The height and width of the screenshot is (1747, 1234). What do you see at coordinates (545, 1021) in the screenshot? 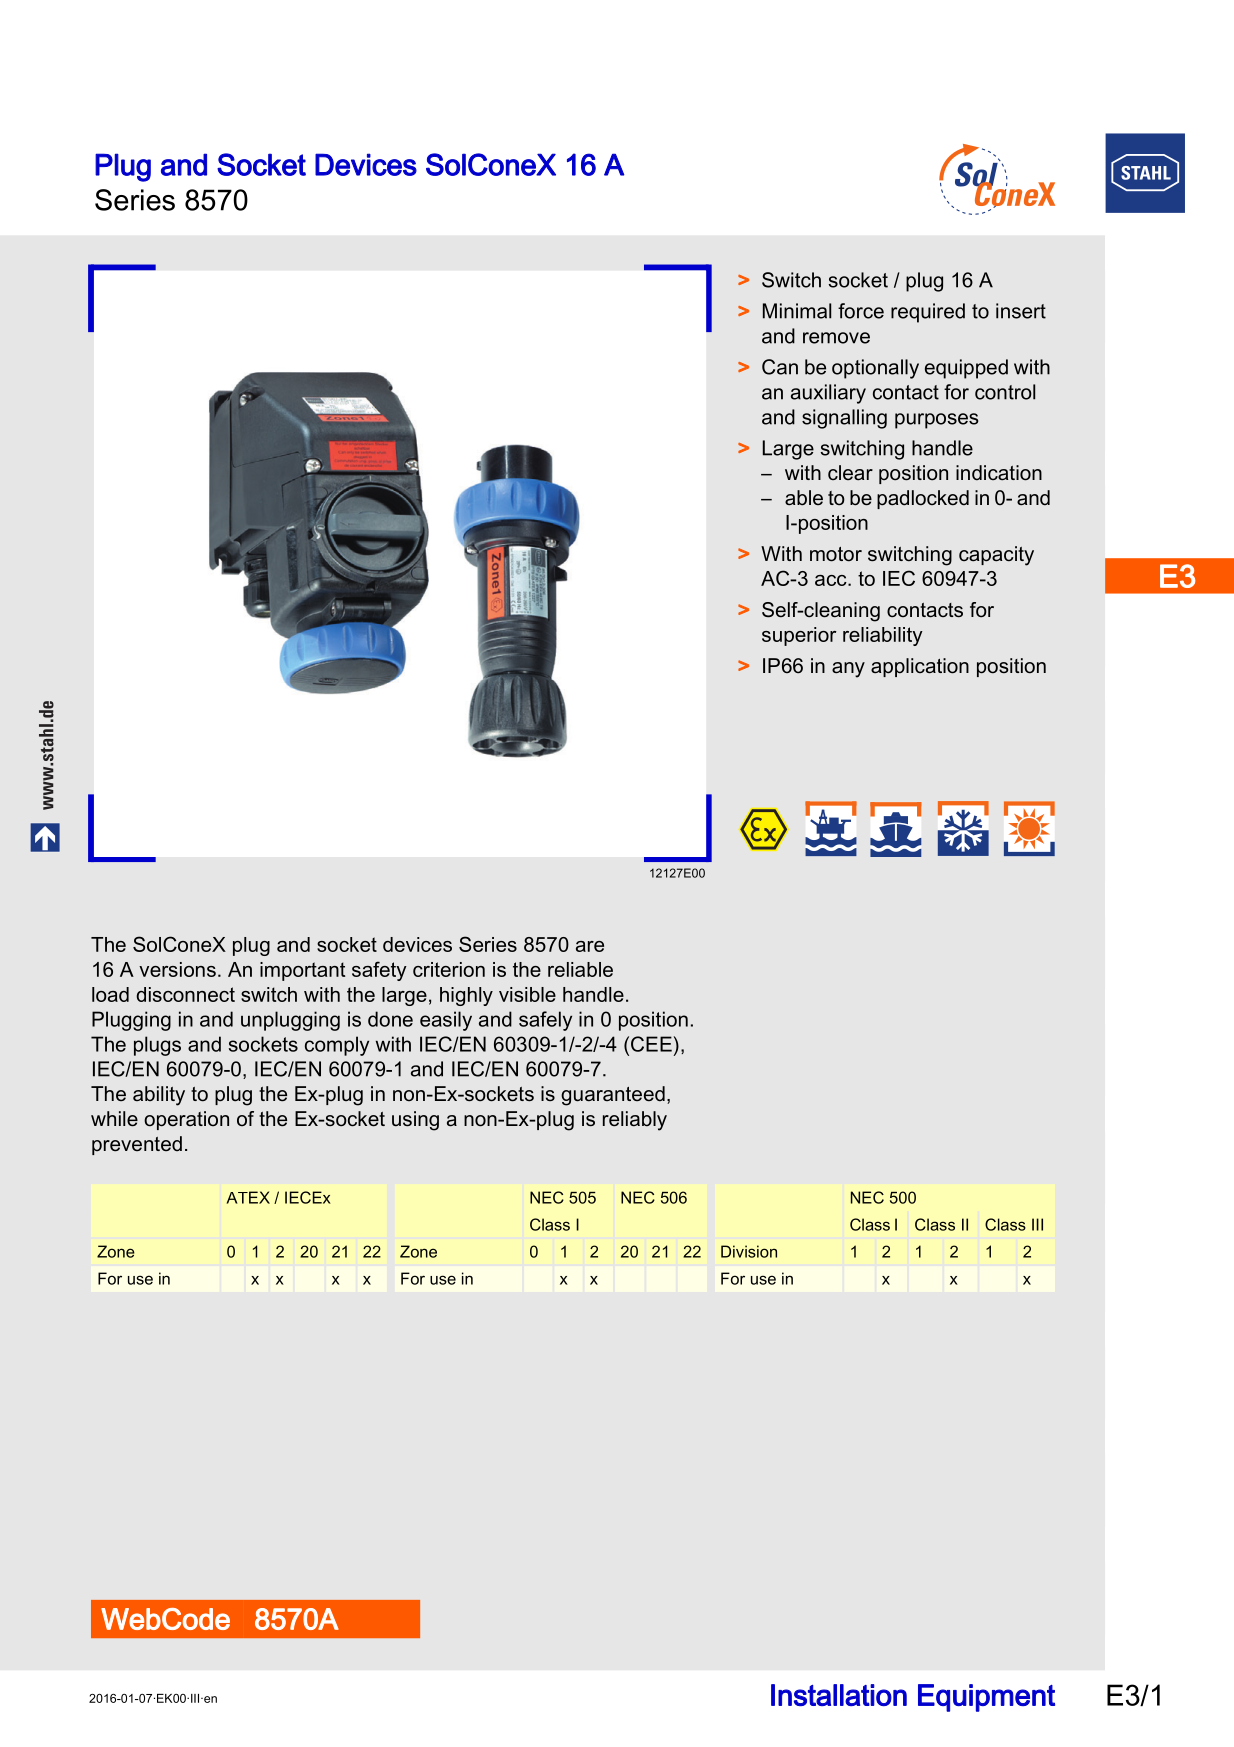
I see `safely` at bounding box center [545, 1021].
